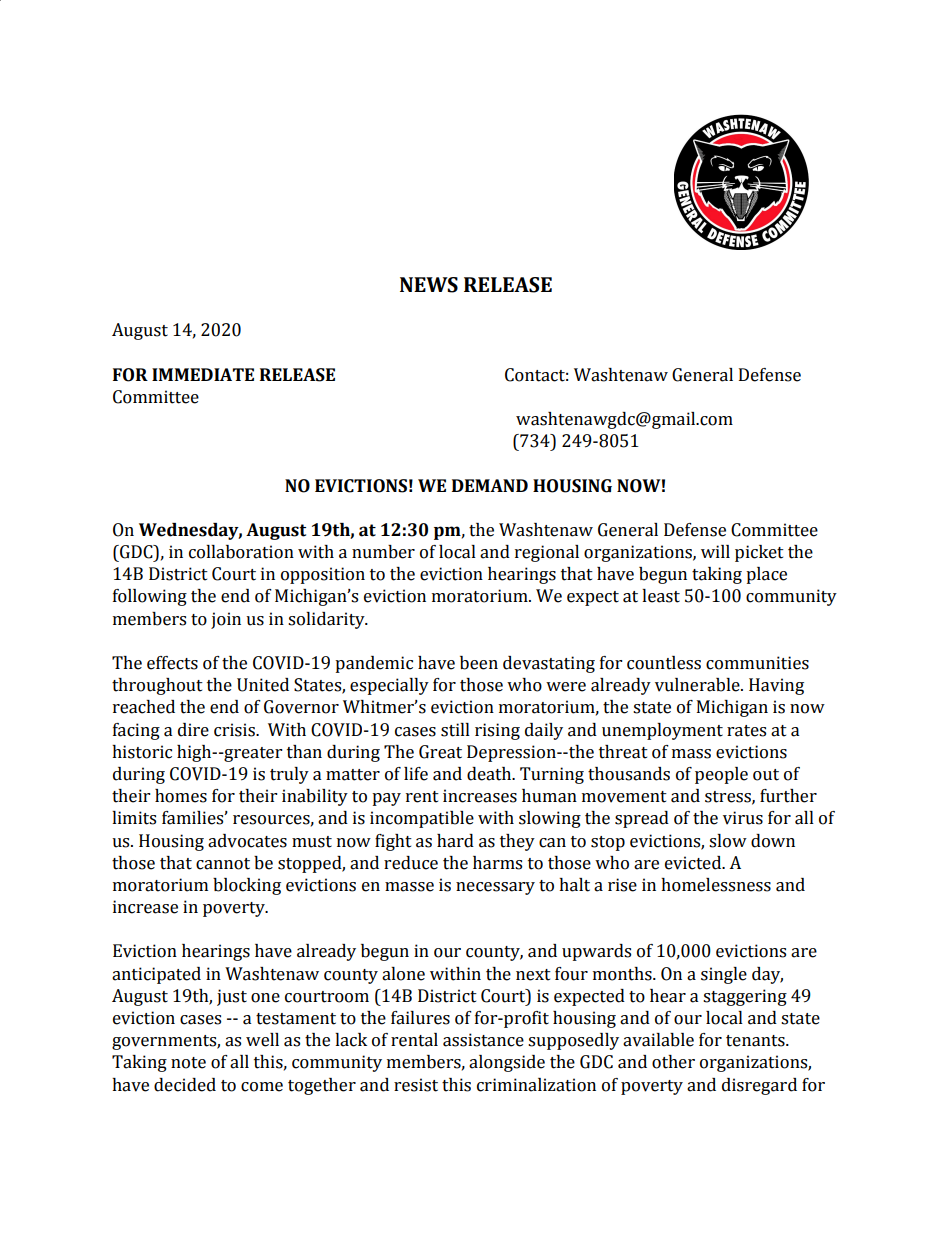 Image resolution: width=952 pixels, height=1233 pixels. Describe the element at coordinates (479, 663) in the page. I see `been` at that location.
